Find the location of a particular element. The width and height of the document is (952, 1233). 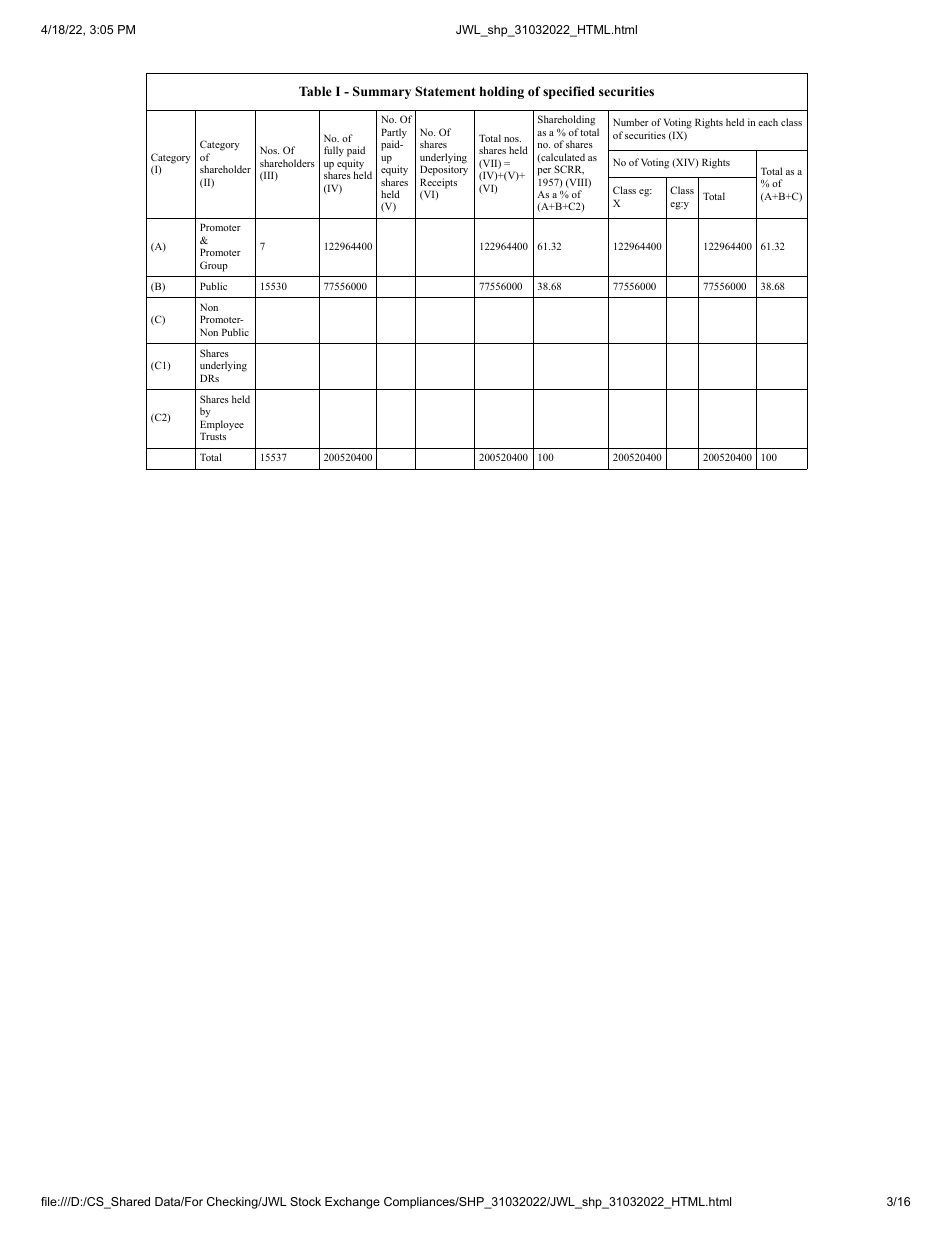

Statement is located at coordinates (445, 91).
